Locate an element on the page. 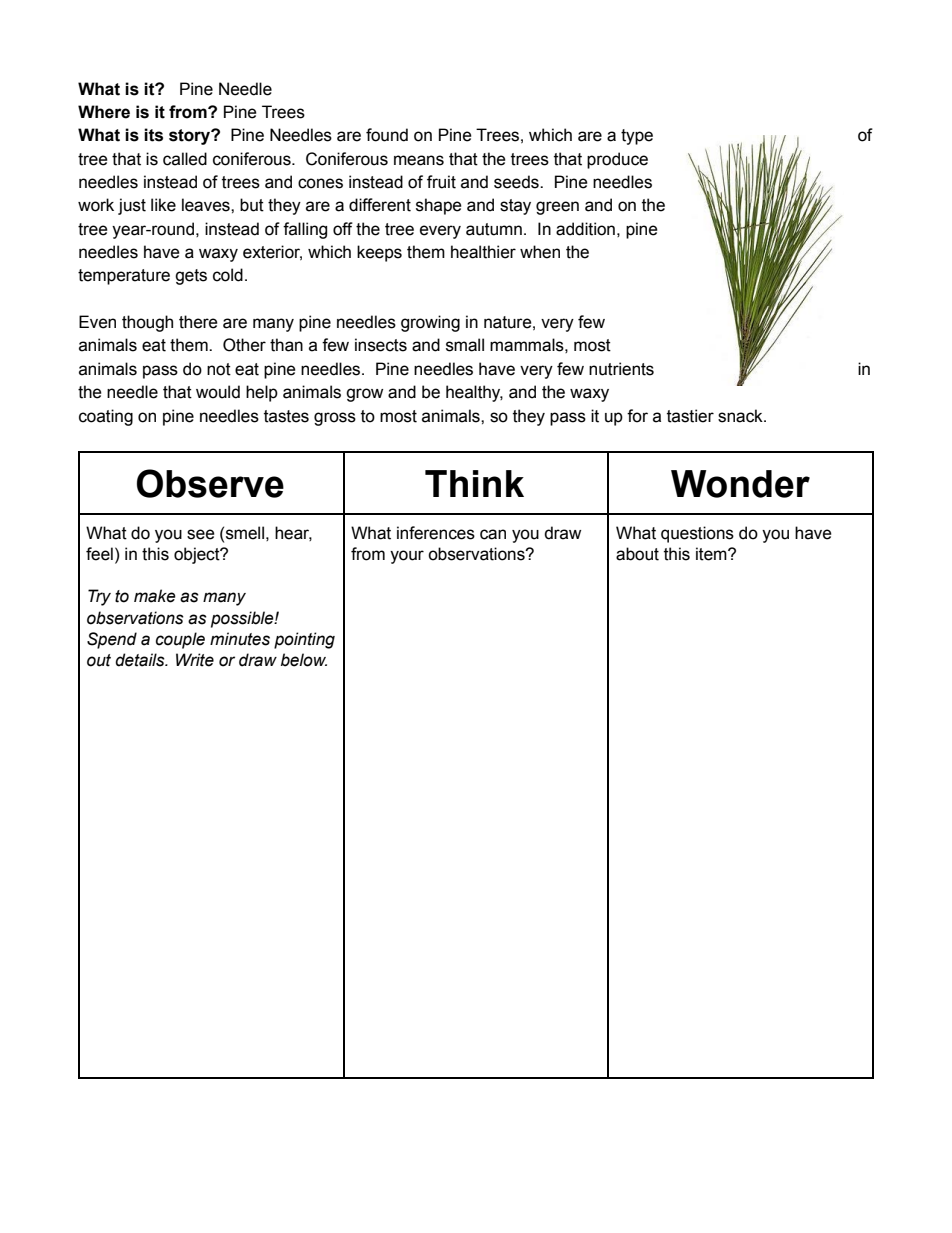 Image resolution: width=952 pixels, height=1233 pixels. would is located at coordinates (218, 392).
